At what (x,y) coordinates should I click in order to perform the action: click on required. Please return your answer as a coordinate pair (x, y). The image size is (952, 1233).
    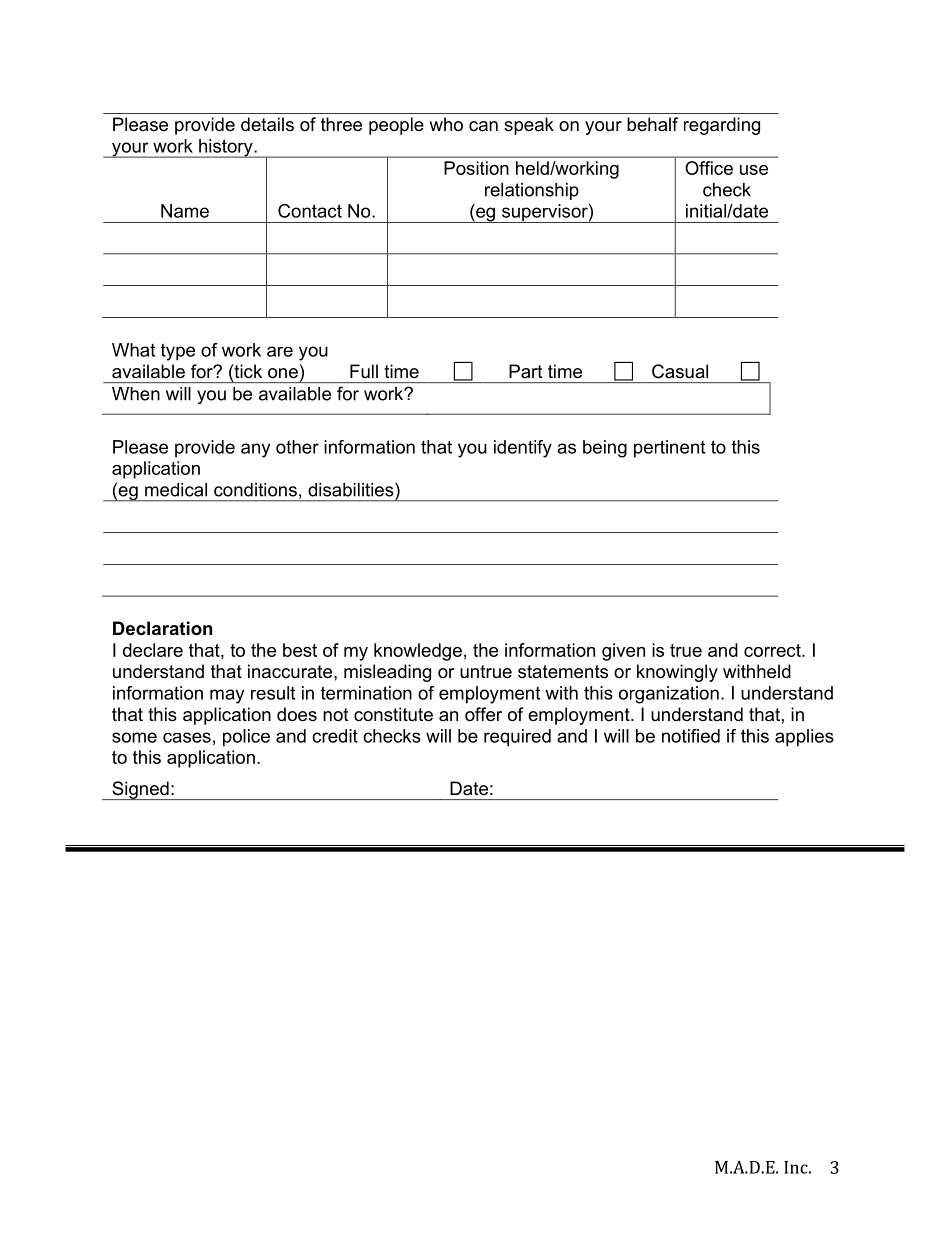
    Looking at the image, I should click on (517, 738).
